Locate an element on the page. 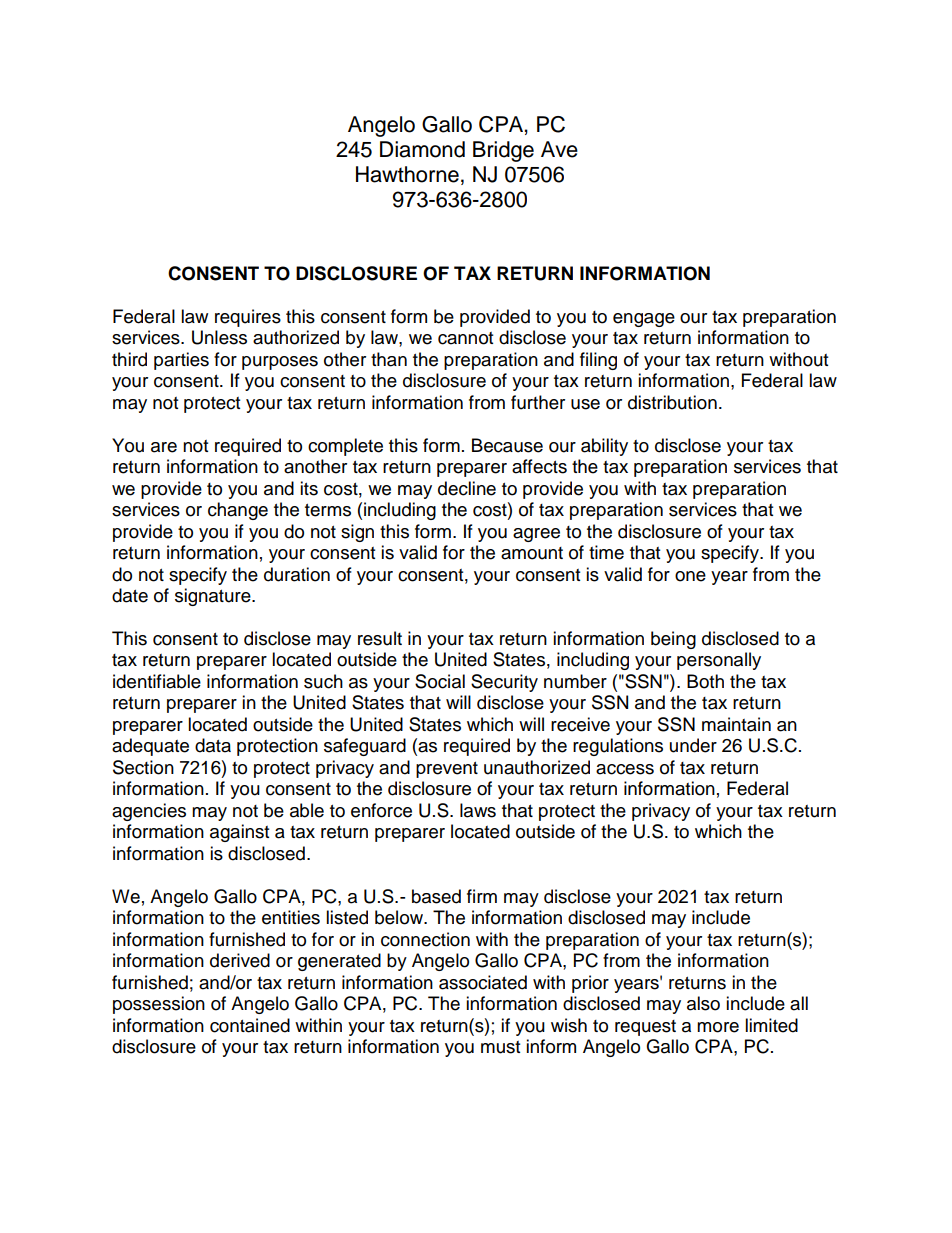 This image has width=952, height=1233. must is located at coordinates (500, 1047).
